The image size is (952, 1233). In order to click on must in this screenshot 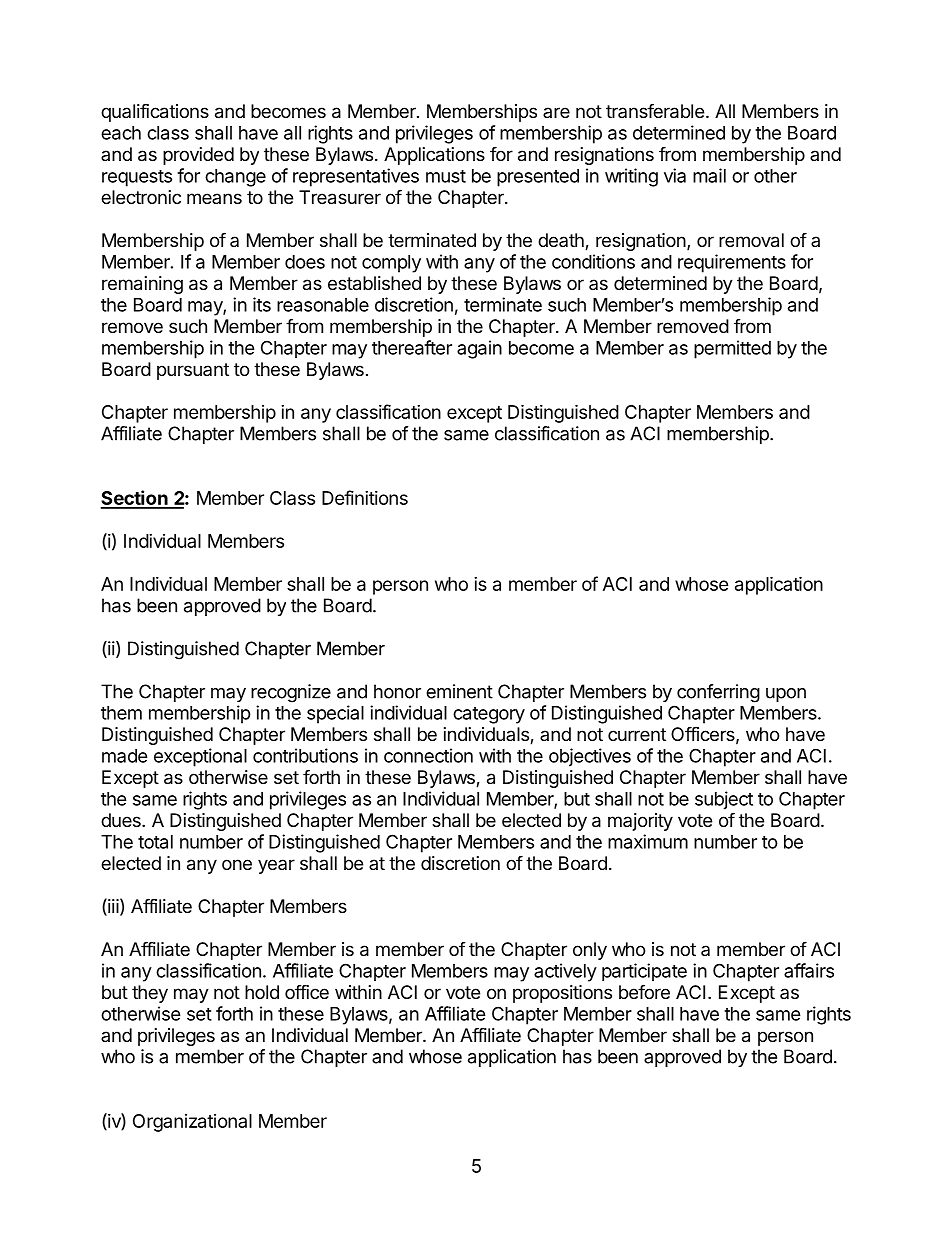, I will do `click(446, 176)`.
